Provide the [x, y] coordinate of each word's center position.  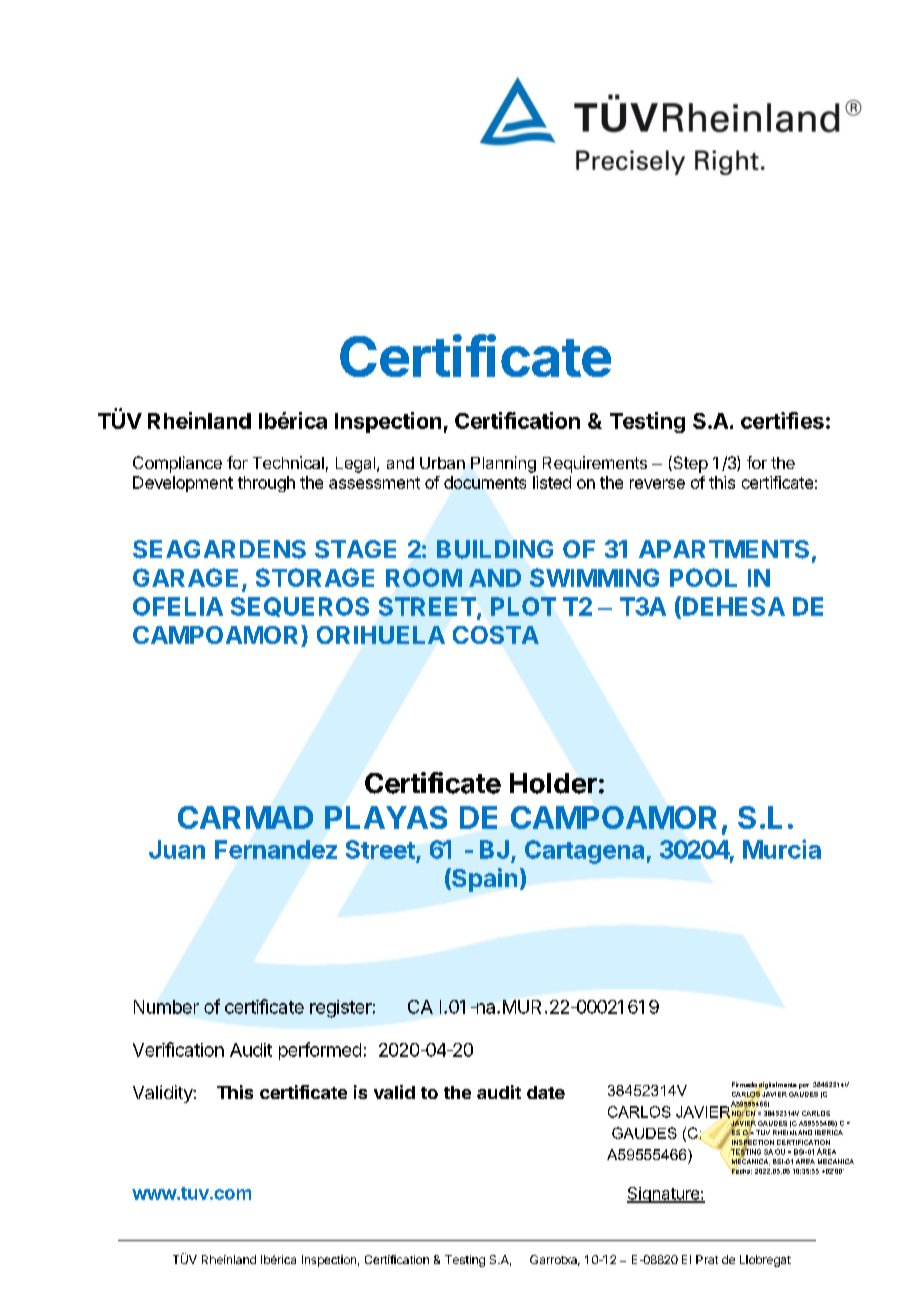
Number [166, 1007]
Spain [483, 880]
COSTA [496, 635]
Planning [503, 464]
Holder [553, 783]
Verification [178, 1049]
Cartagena [584, 852]
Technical [288, 462]
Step [689, 464]
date [546, 1092]
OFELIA [178, 606]
